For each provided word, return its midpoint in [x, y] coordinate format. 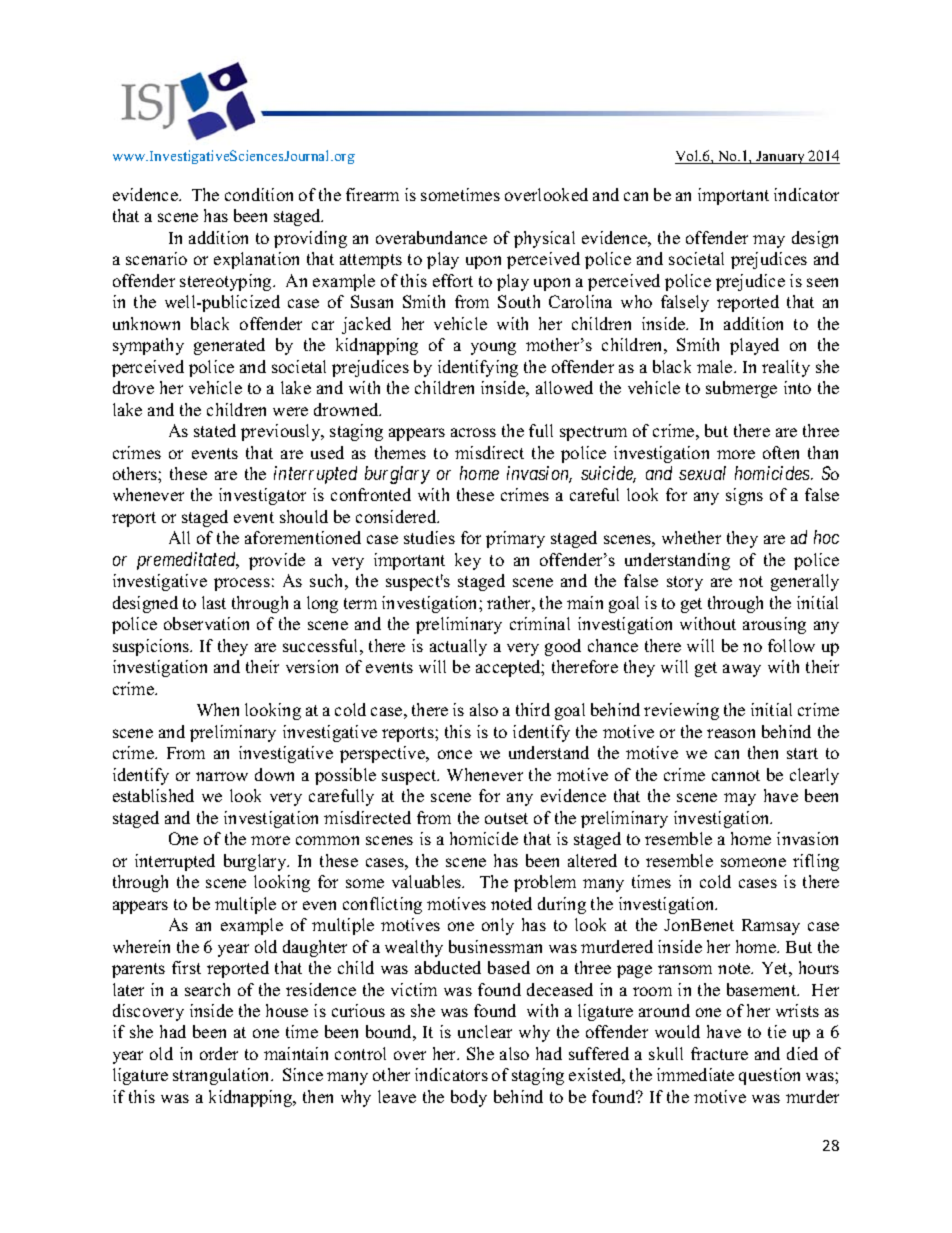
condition [259, 194]
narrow [222, 776]
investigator [262, 496]
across [473, 432]
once [455, 754]
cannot [736, 775]
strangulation [223, 1076]
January [781, 157]
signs [744, 496]
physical [544, 239]
